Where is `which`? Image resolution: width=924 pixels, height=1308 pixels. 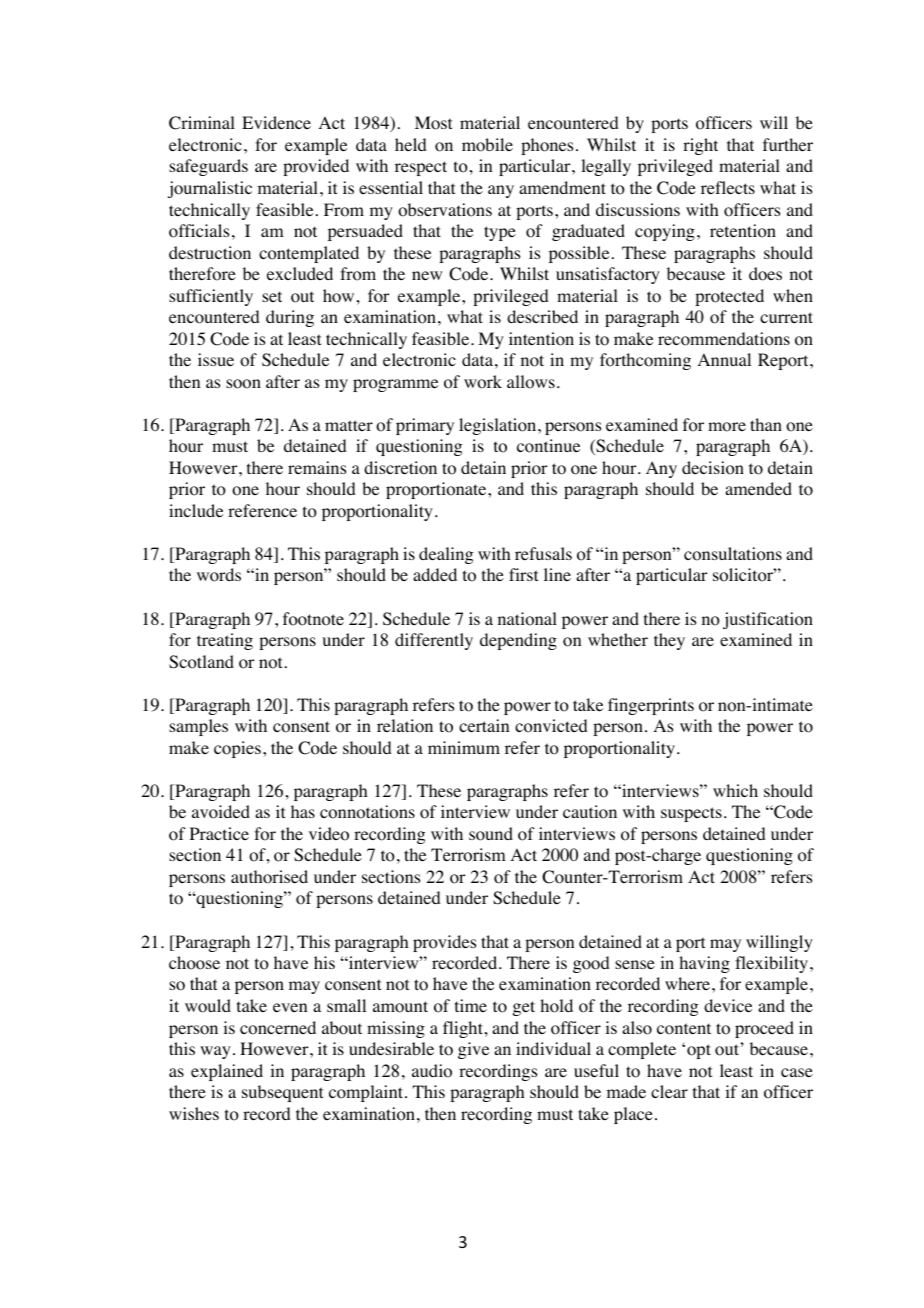 which is located at coordinates (735, 790).
